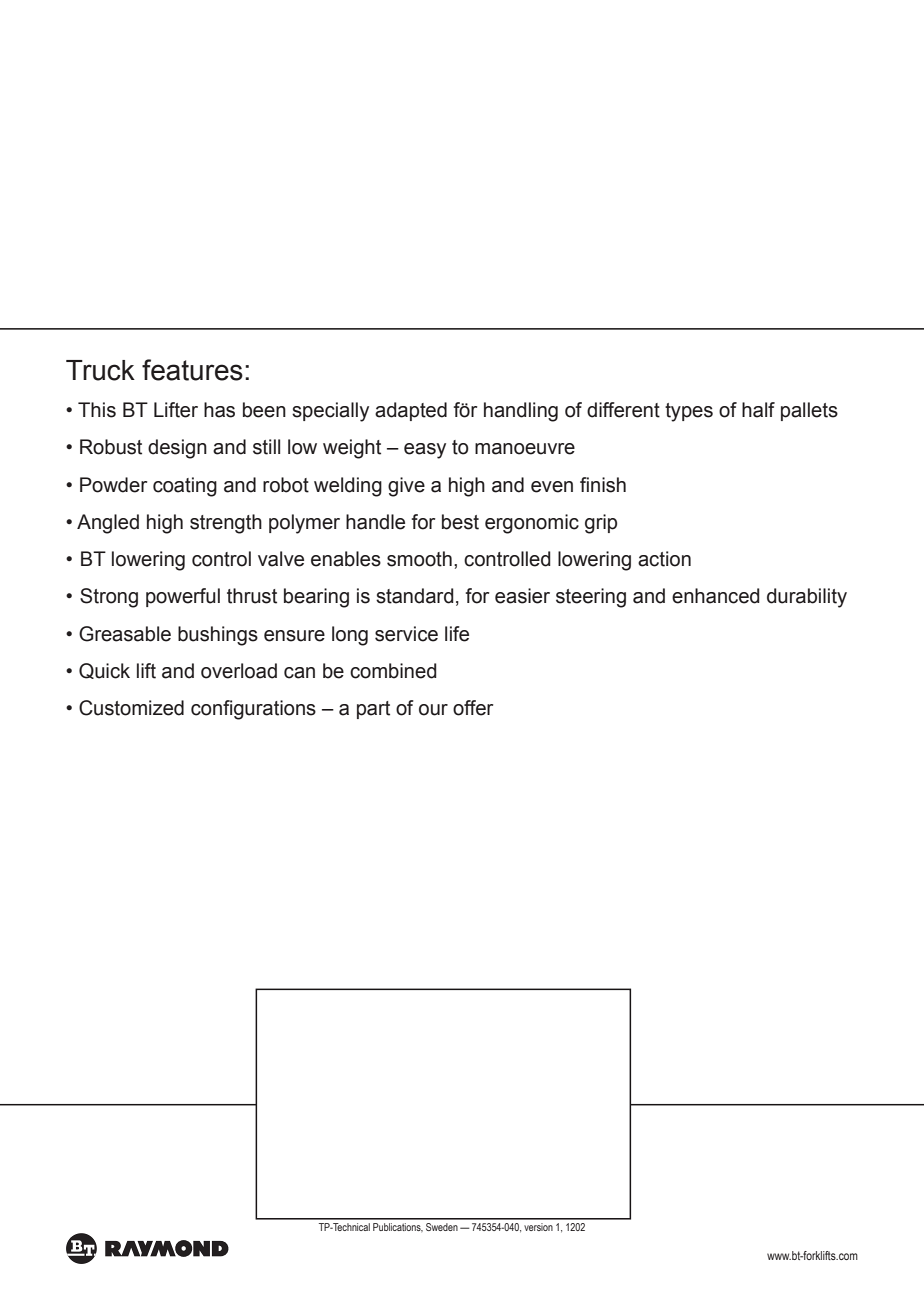 This screenshot has width=924, height=1308. Describe the element at coordinates (538, 1227) in the screenshot. I see `version` at that location.
